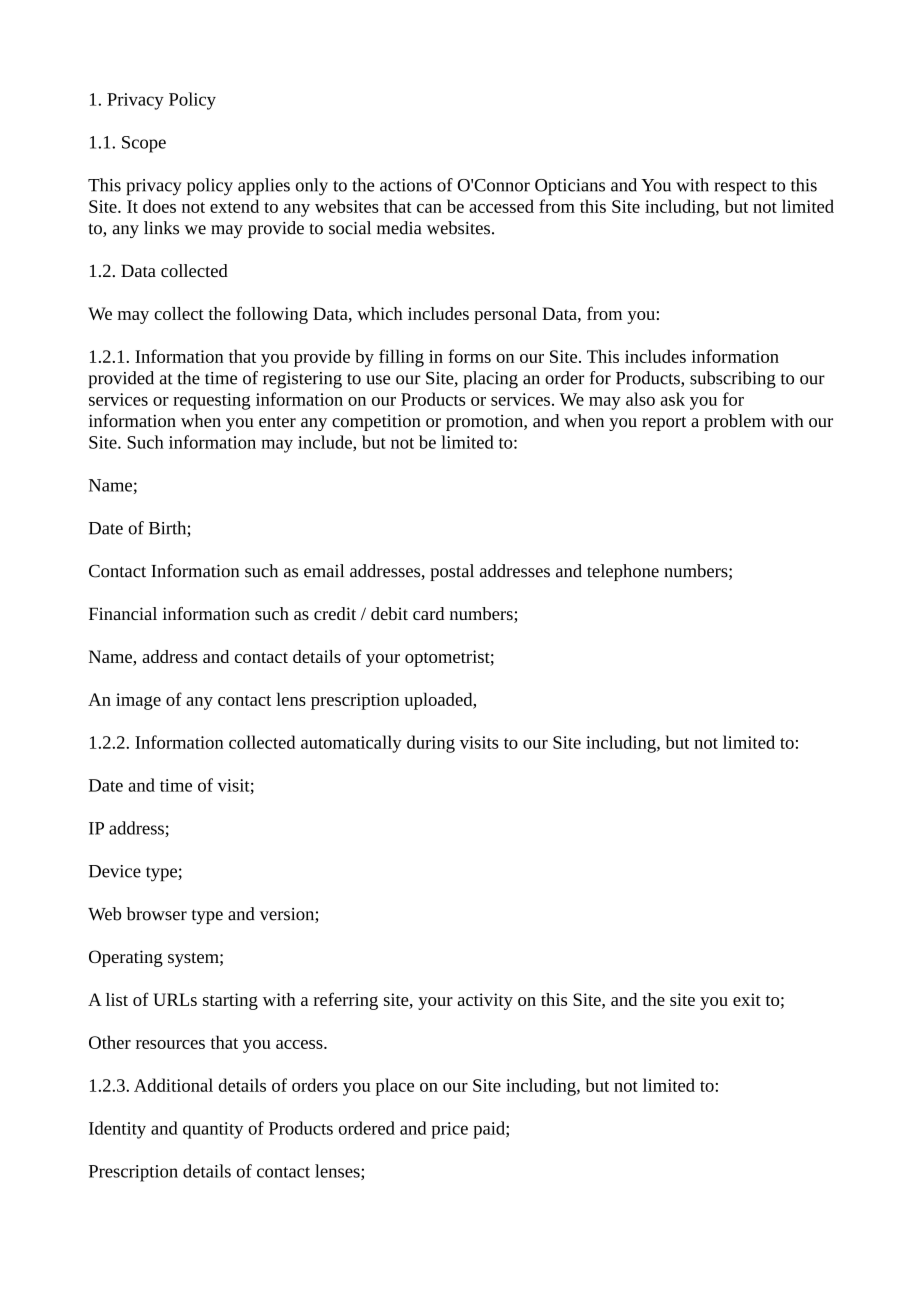  I want to click on Additional, so click(173, 1085).
